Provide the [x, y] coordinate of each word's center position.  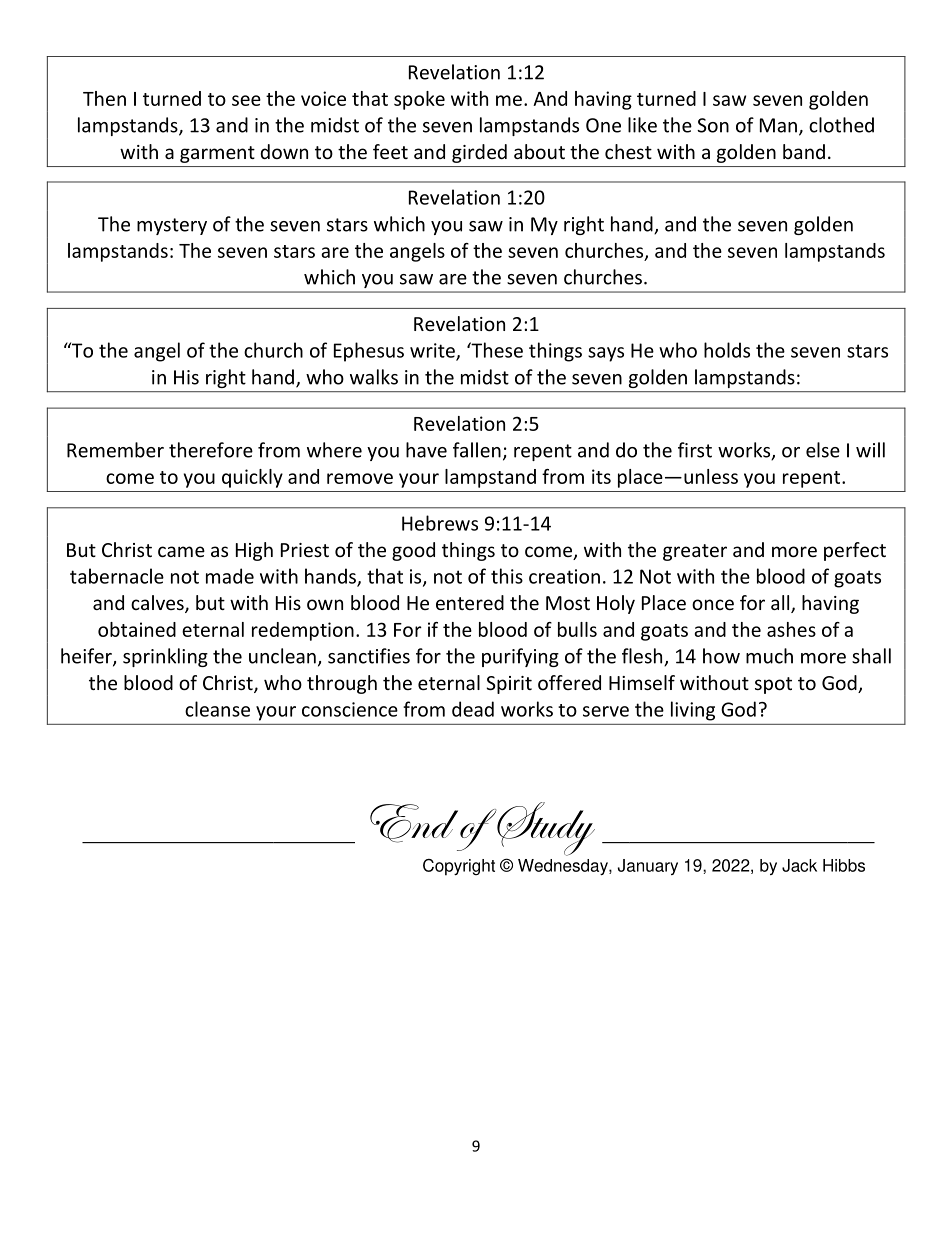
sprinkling [165, 657]
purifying [520, 657]
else [823, 450]
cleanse [217, 709]
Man [778, 125]
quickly [252, 478]
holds [727, 350]
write [433, 351]
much [769, 656]
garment [217, 154]
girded [479, 153]
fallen [477, 450]
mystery [172, 226]
